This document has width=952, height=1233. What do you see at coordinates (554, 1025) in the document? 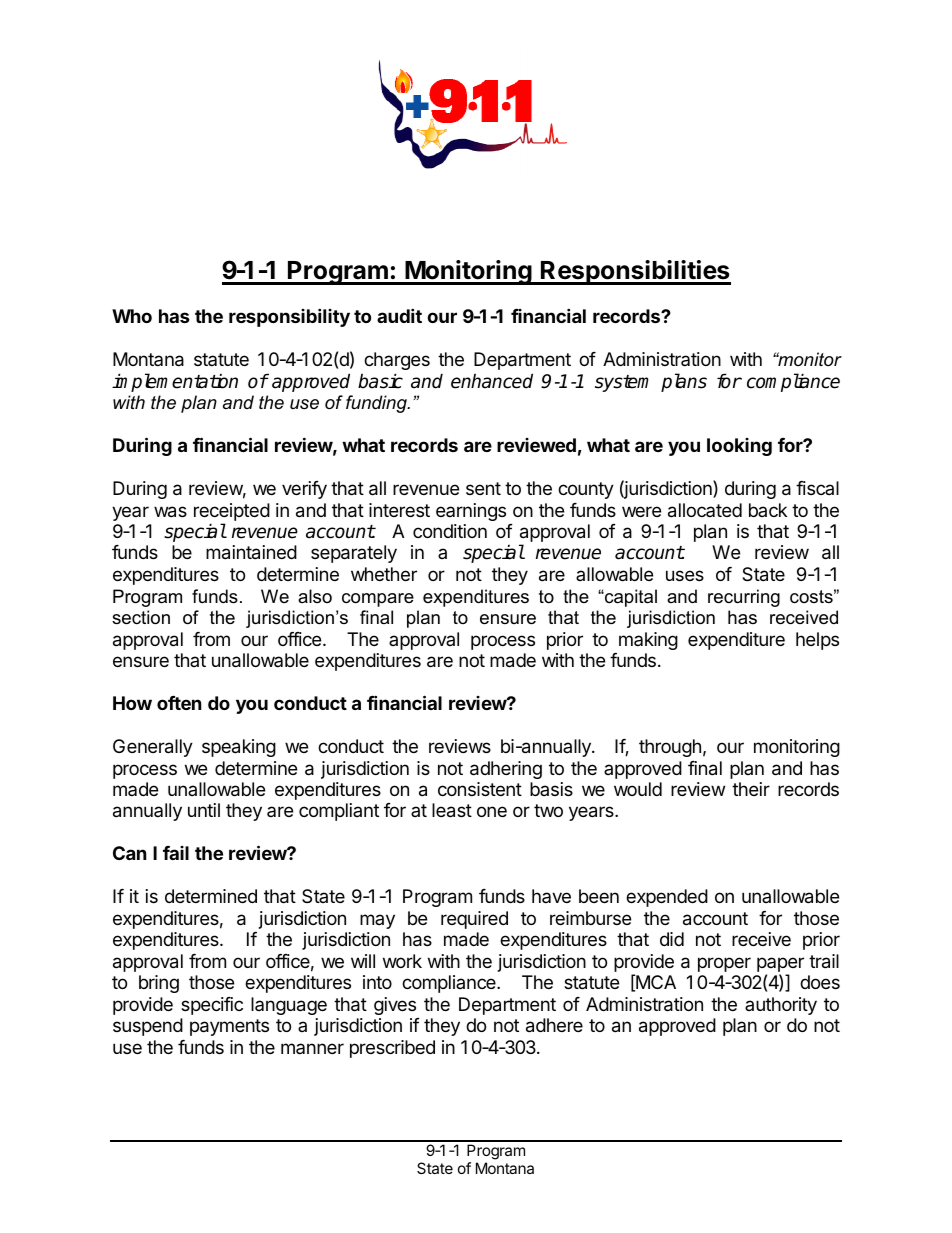
I see `adhere` at bounding box center [554, 1025].
